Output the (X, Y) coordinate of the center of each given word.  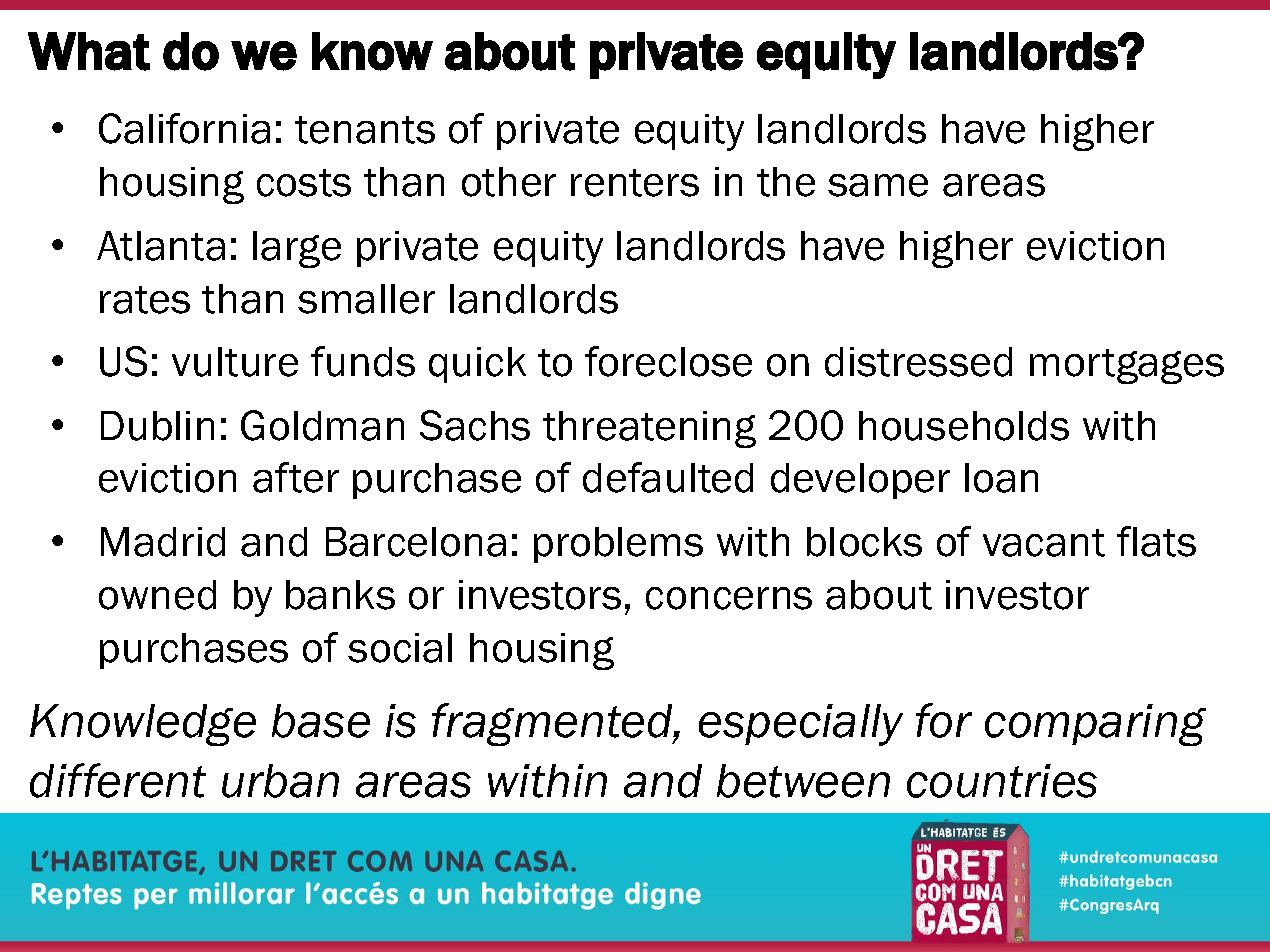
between (803, 781)
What (89, 51)
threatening (649, 429)
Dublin (157, 426)
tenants (365, 130)
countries (1002, 781)
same (878, 185)
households (964, 426)
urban (280, 781)
